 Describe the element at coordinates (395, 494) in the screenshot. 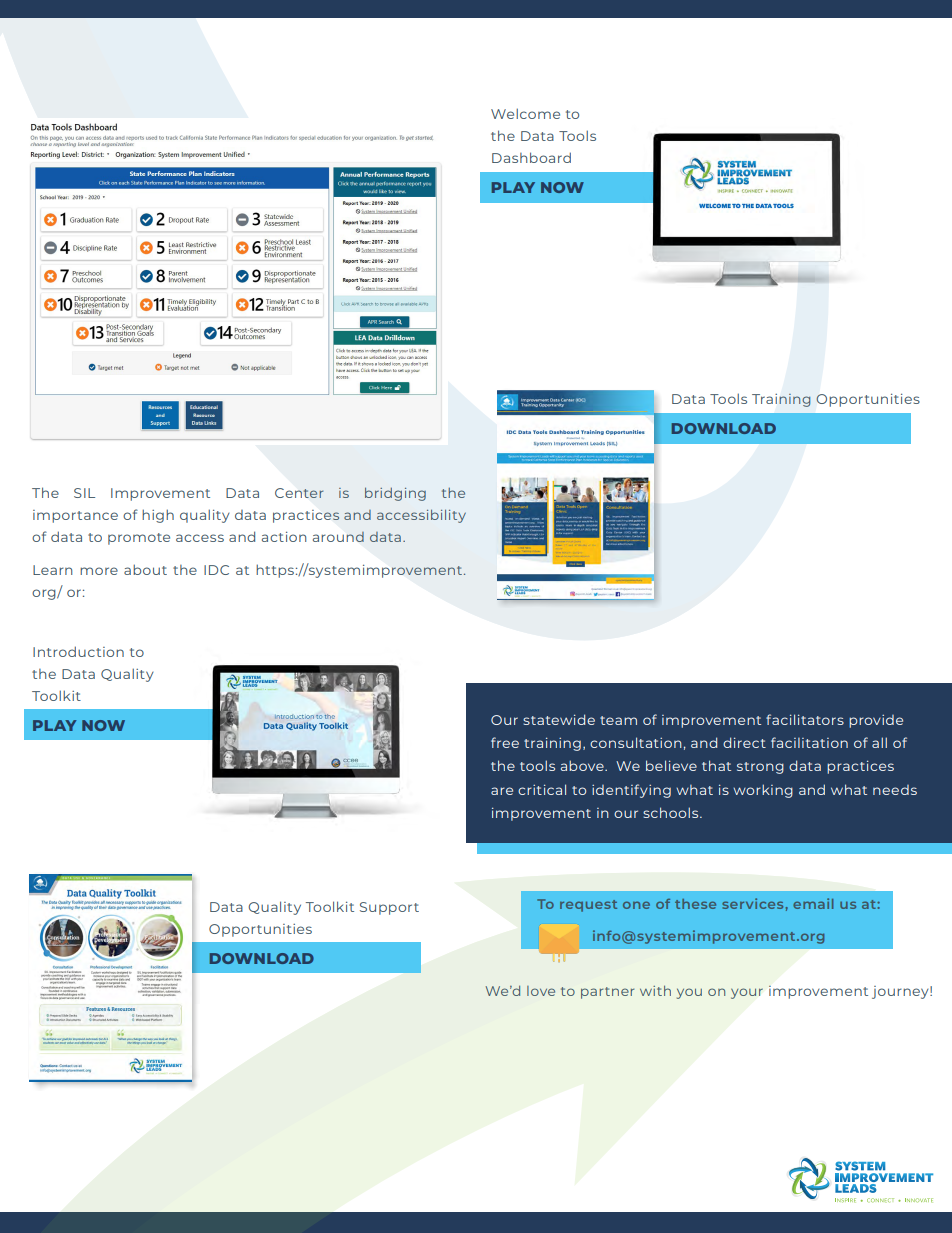

I see `bridging` at that location.
